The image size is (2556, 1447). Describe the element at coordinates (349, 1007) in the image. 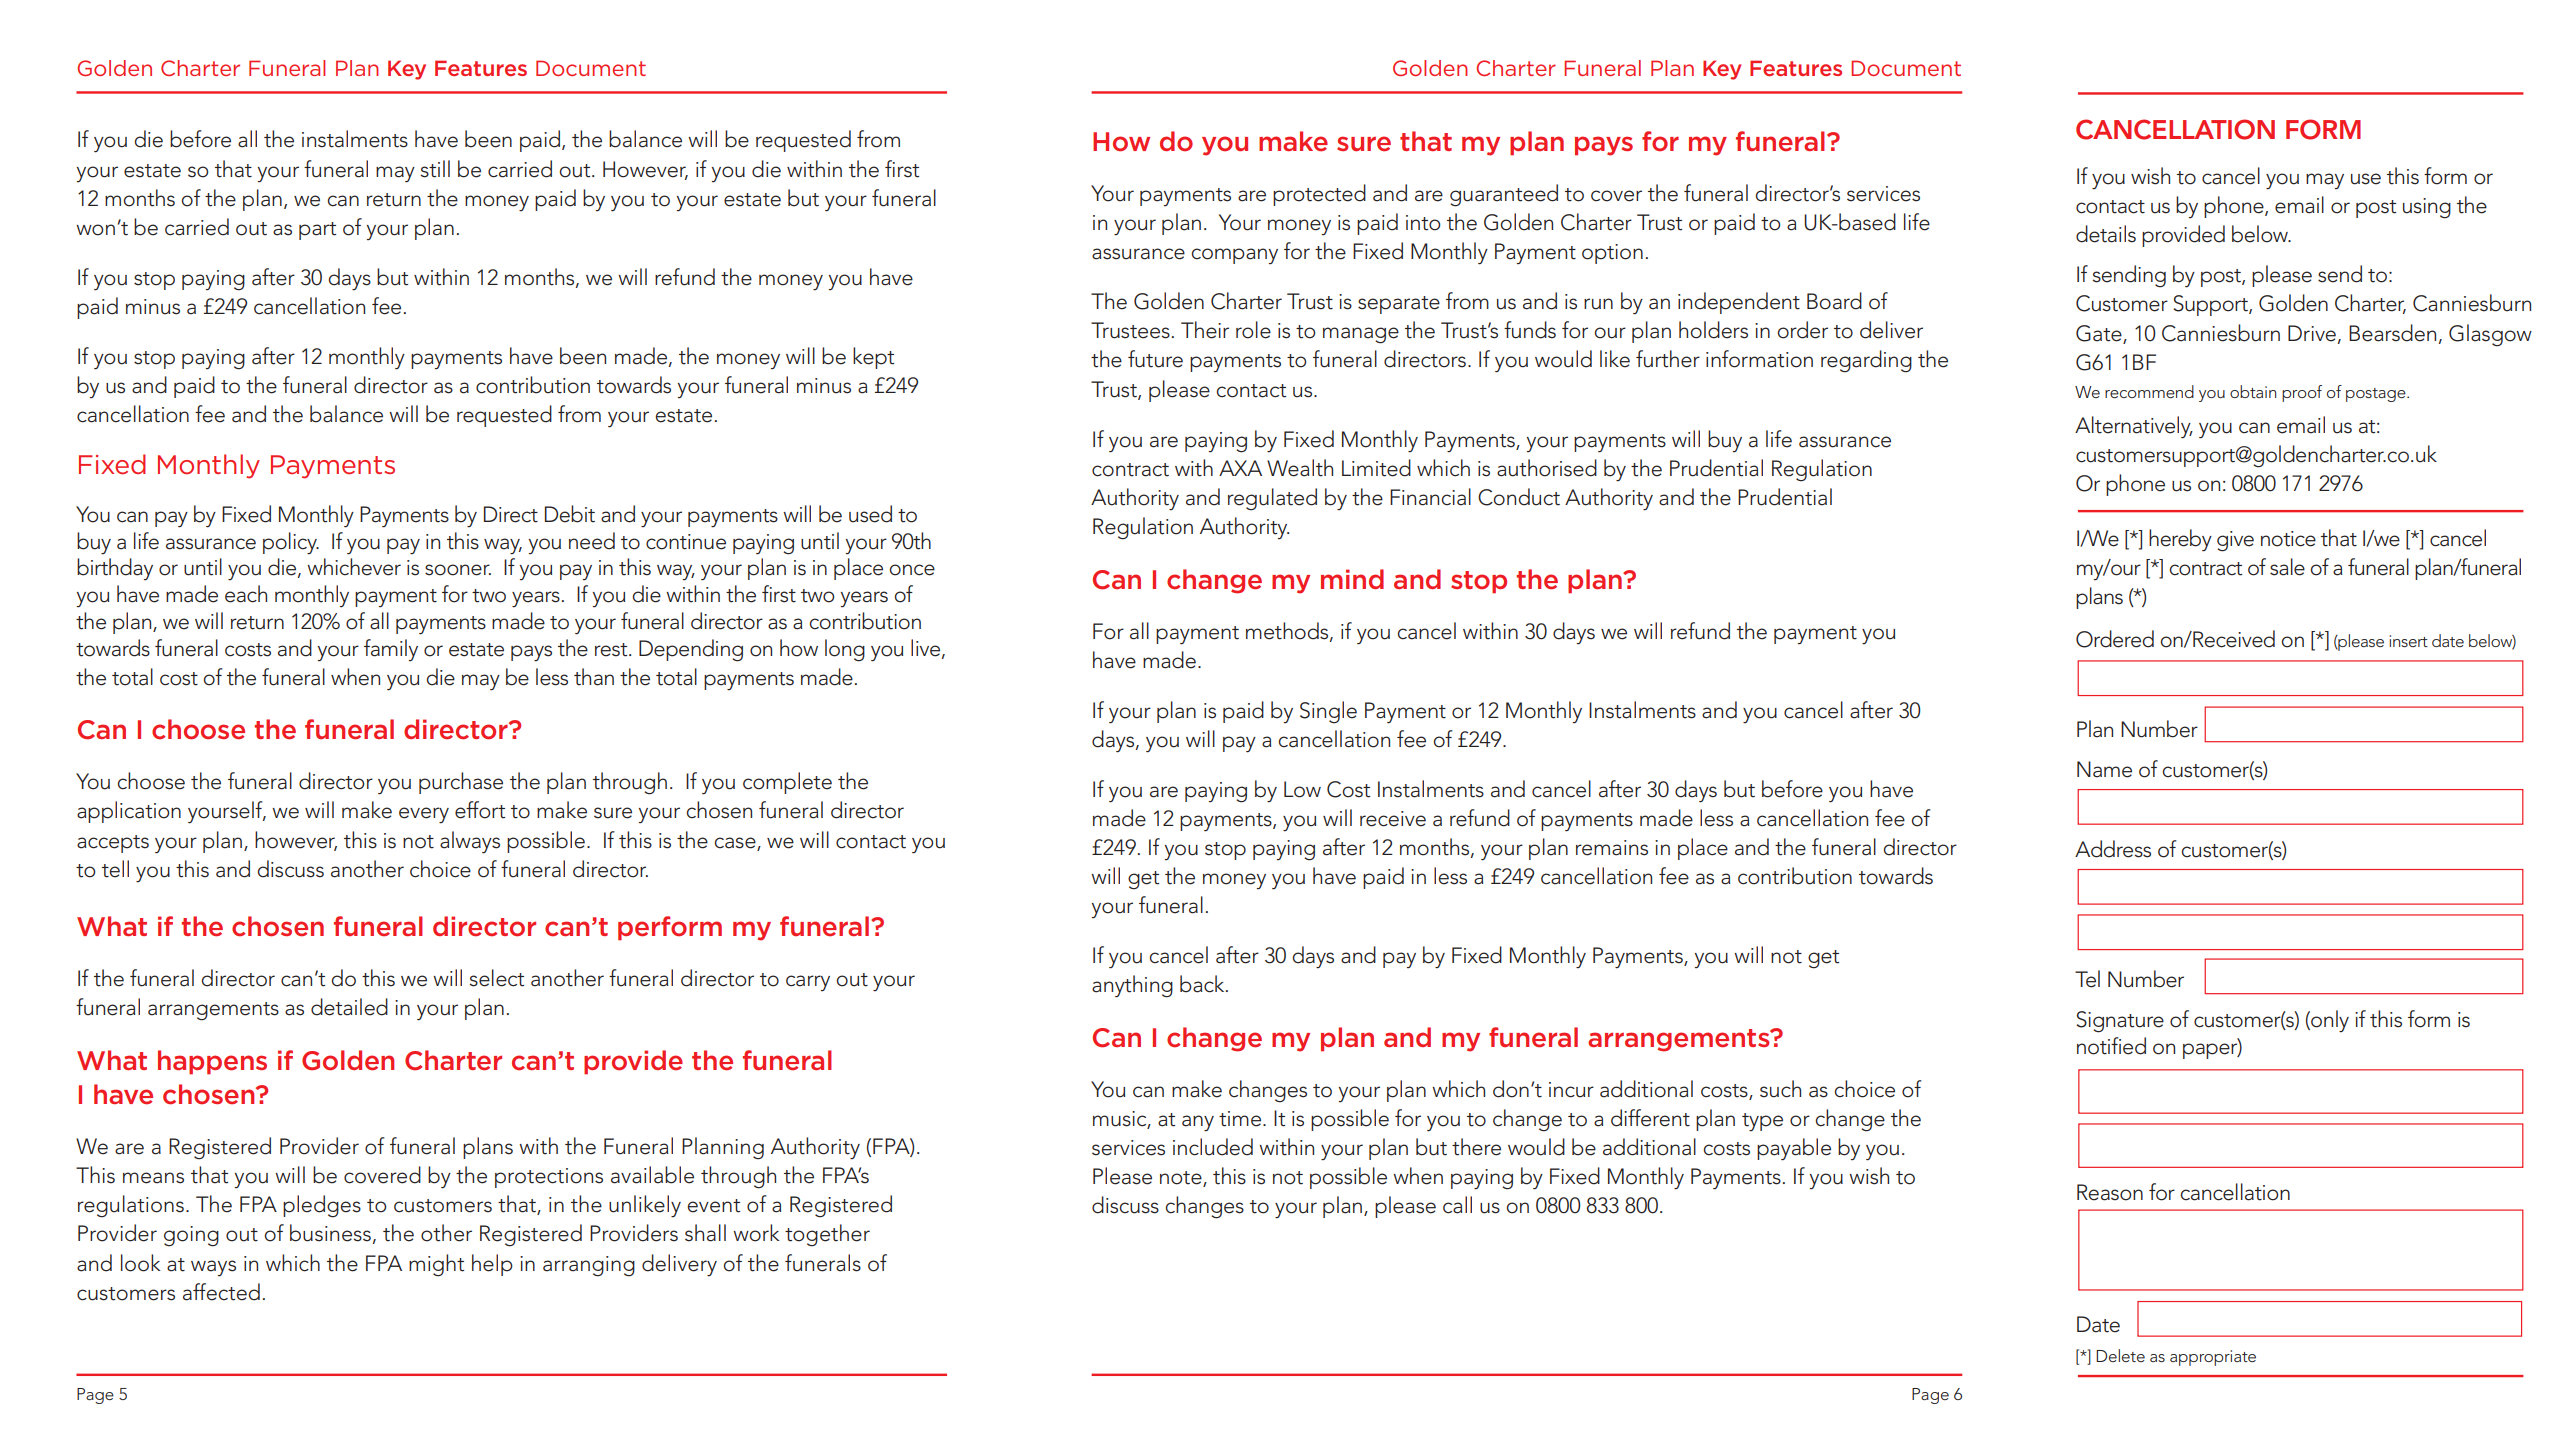

I see `detailed` at that location.
